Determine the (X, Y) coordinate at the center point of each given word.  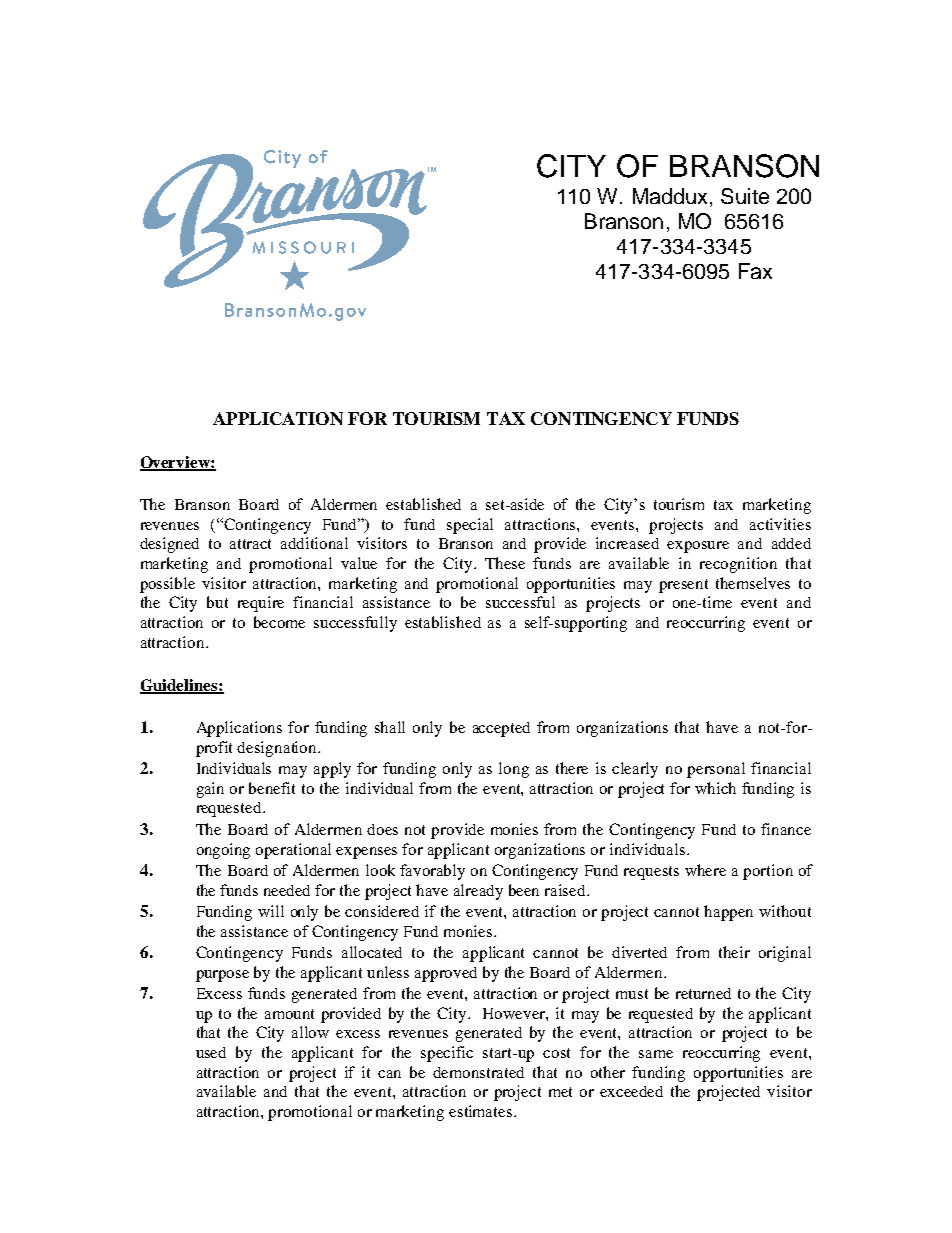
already (478, 892)
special (470, 526)
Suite (745, 196)
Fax (755, 271)
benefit (272, 788)
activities (780, 524)
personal (716, 770)
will (271, 911)
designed (169, 545)
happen (728, 913)
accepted (501, 729)
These (505, 563)
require (261, 604)
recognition (738, 565)
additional (314, 543)
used (211, 1052)
